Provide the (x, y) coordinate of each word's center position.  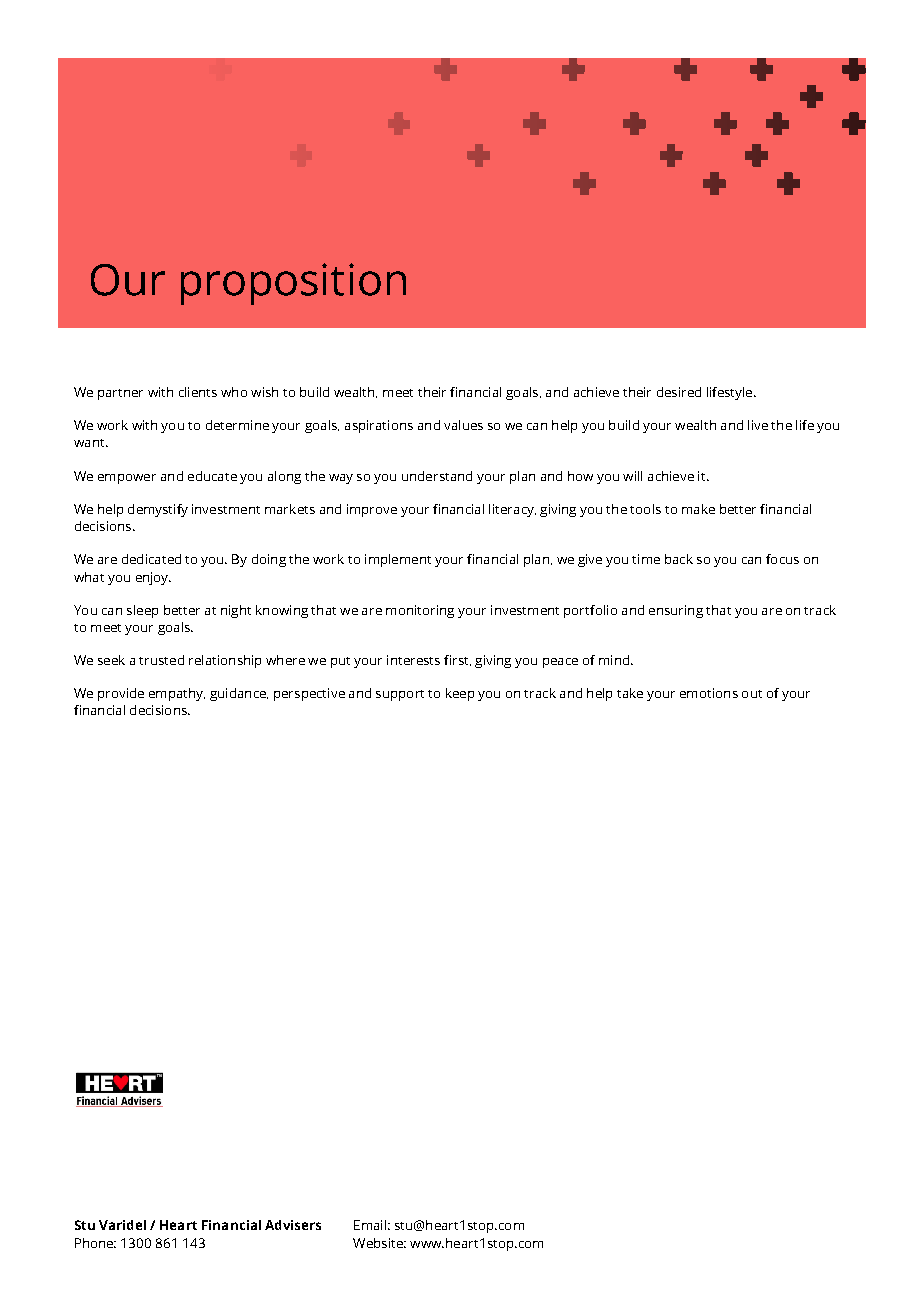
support (400, 695)
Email (370, 1225)
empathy (177, 694)
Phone (95, 1243)
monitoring (420, 611)
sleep (142, 611)
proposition (293, 284)
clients (198, 392)
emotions (709, 693)
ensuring (676, 611)
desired (679, 392)
